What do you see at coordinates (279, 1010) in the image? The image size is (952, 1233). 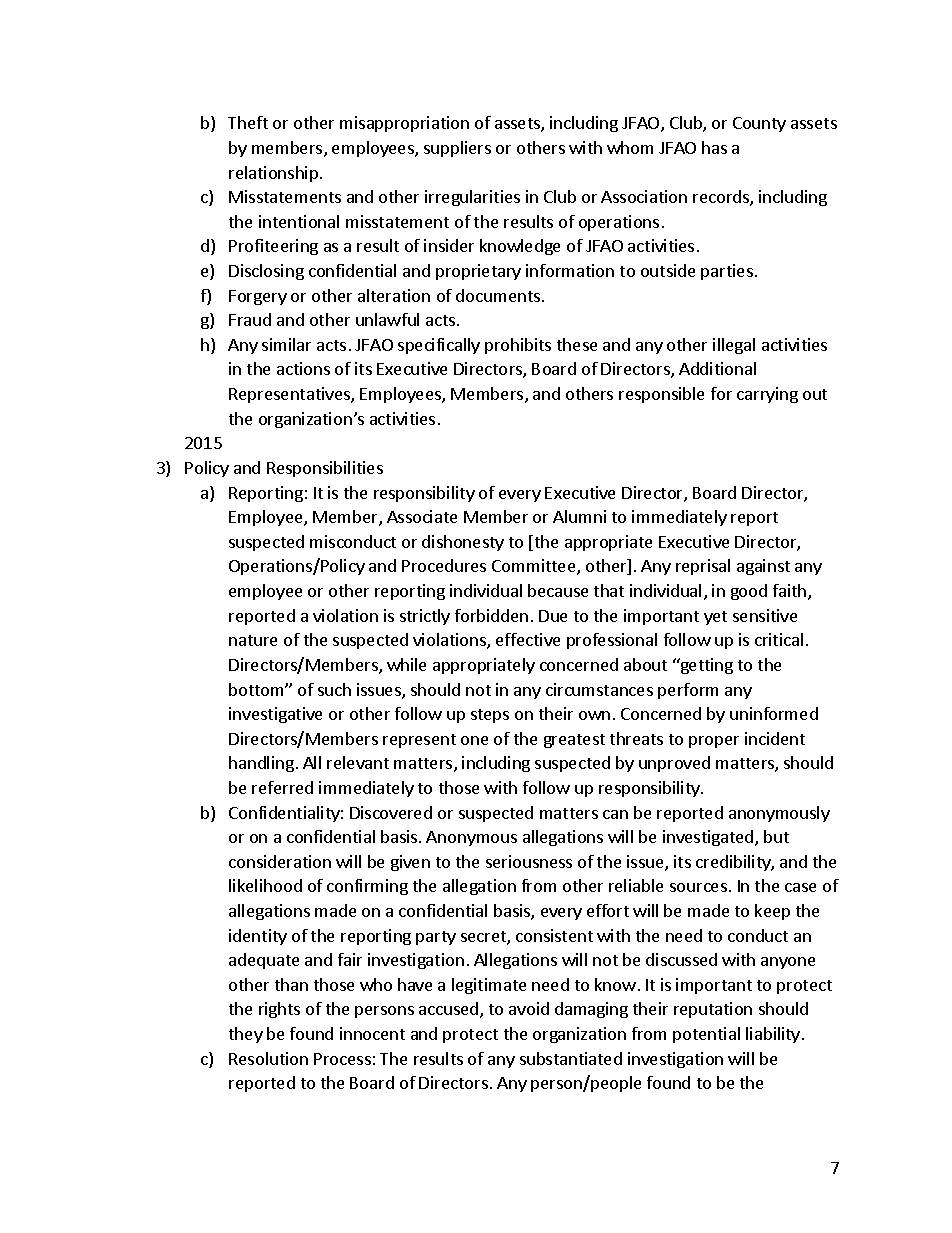 I see `rights` at bounding box center [279, 1010].
